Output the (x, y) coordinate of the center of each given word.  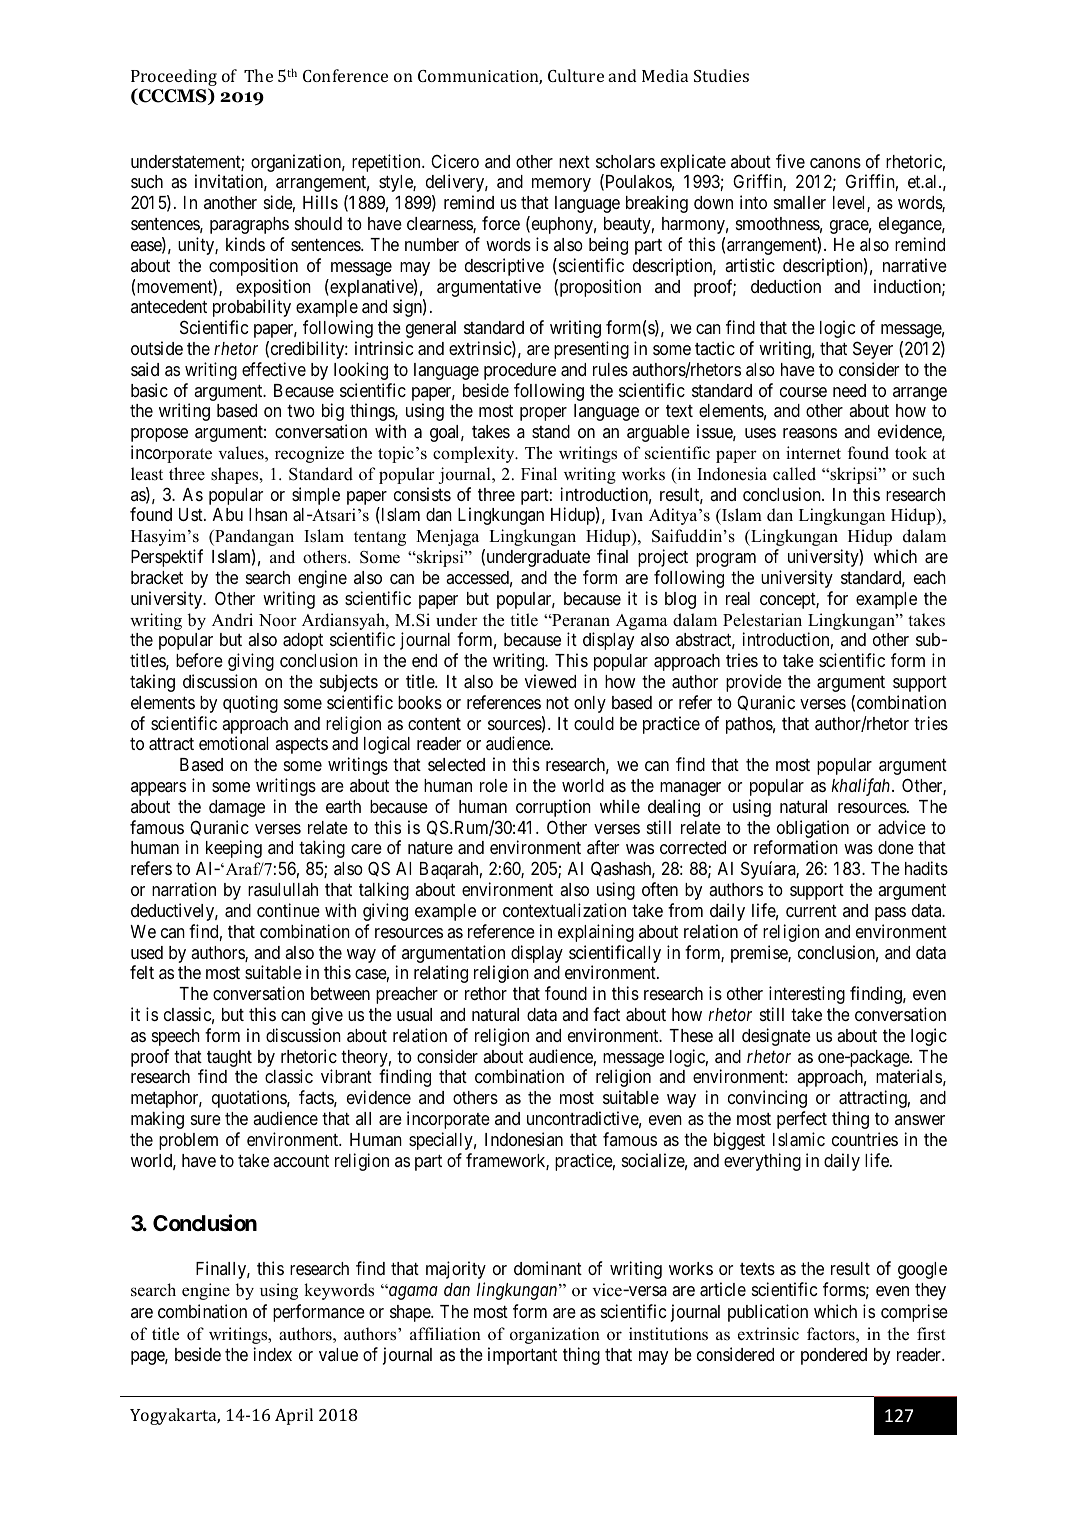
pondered (834, 1356)
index (273, 1354)
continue (288, 910)
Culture (576, 75)
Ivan (627, 515)
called (794, 474)
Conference (345, 75)
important (522, 1356)
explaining (596, 933)
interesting (807, 995)
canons (835, 163)
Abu (228, 514)
